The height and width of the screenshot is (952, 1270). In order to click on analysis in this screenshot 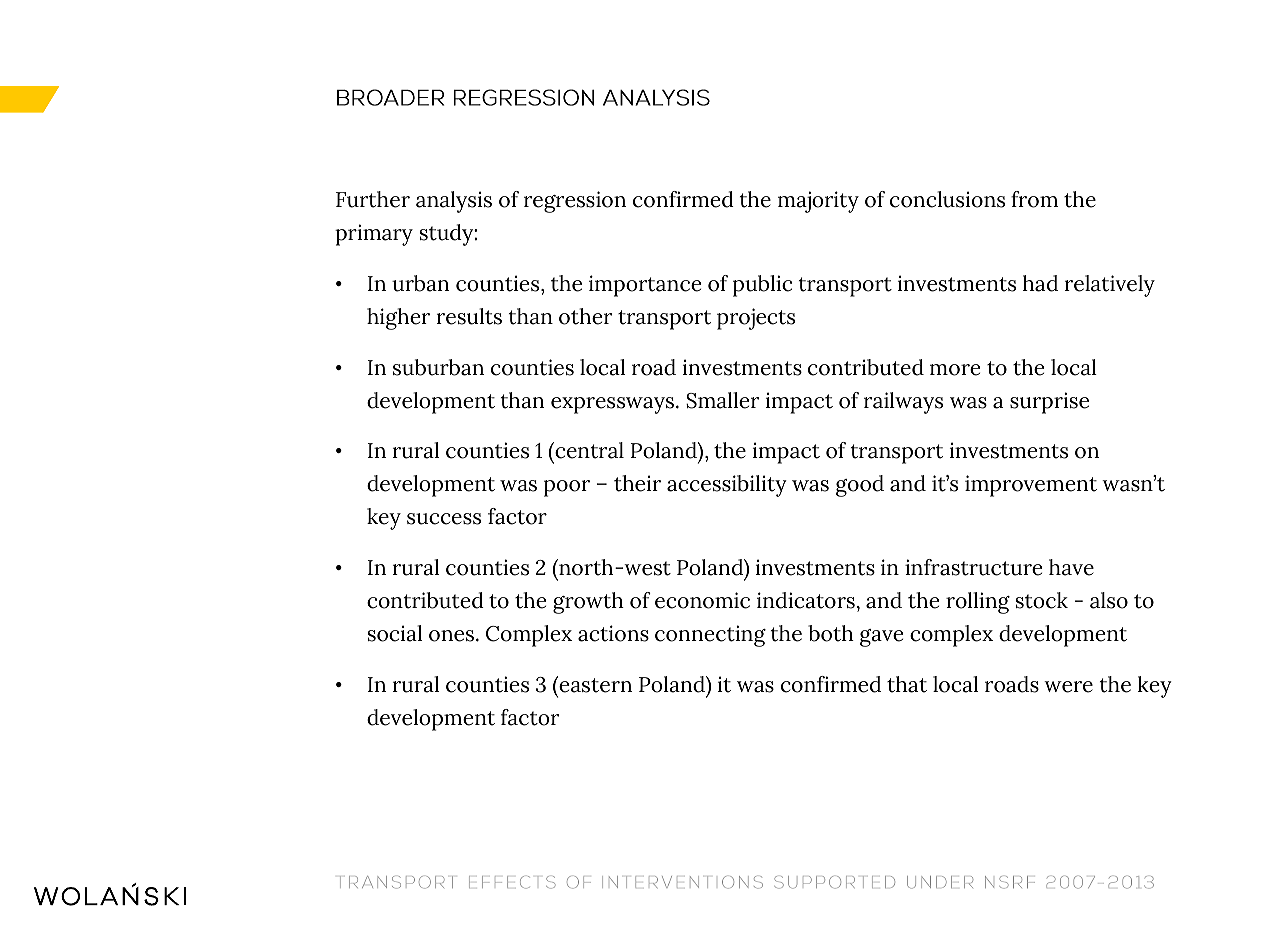, I will do `click(454, 202)`.
